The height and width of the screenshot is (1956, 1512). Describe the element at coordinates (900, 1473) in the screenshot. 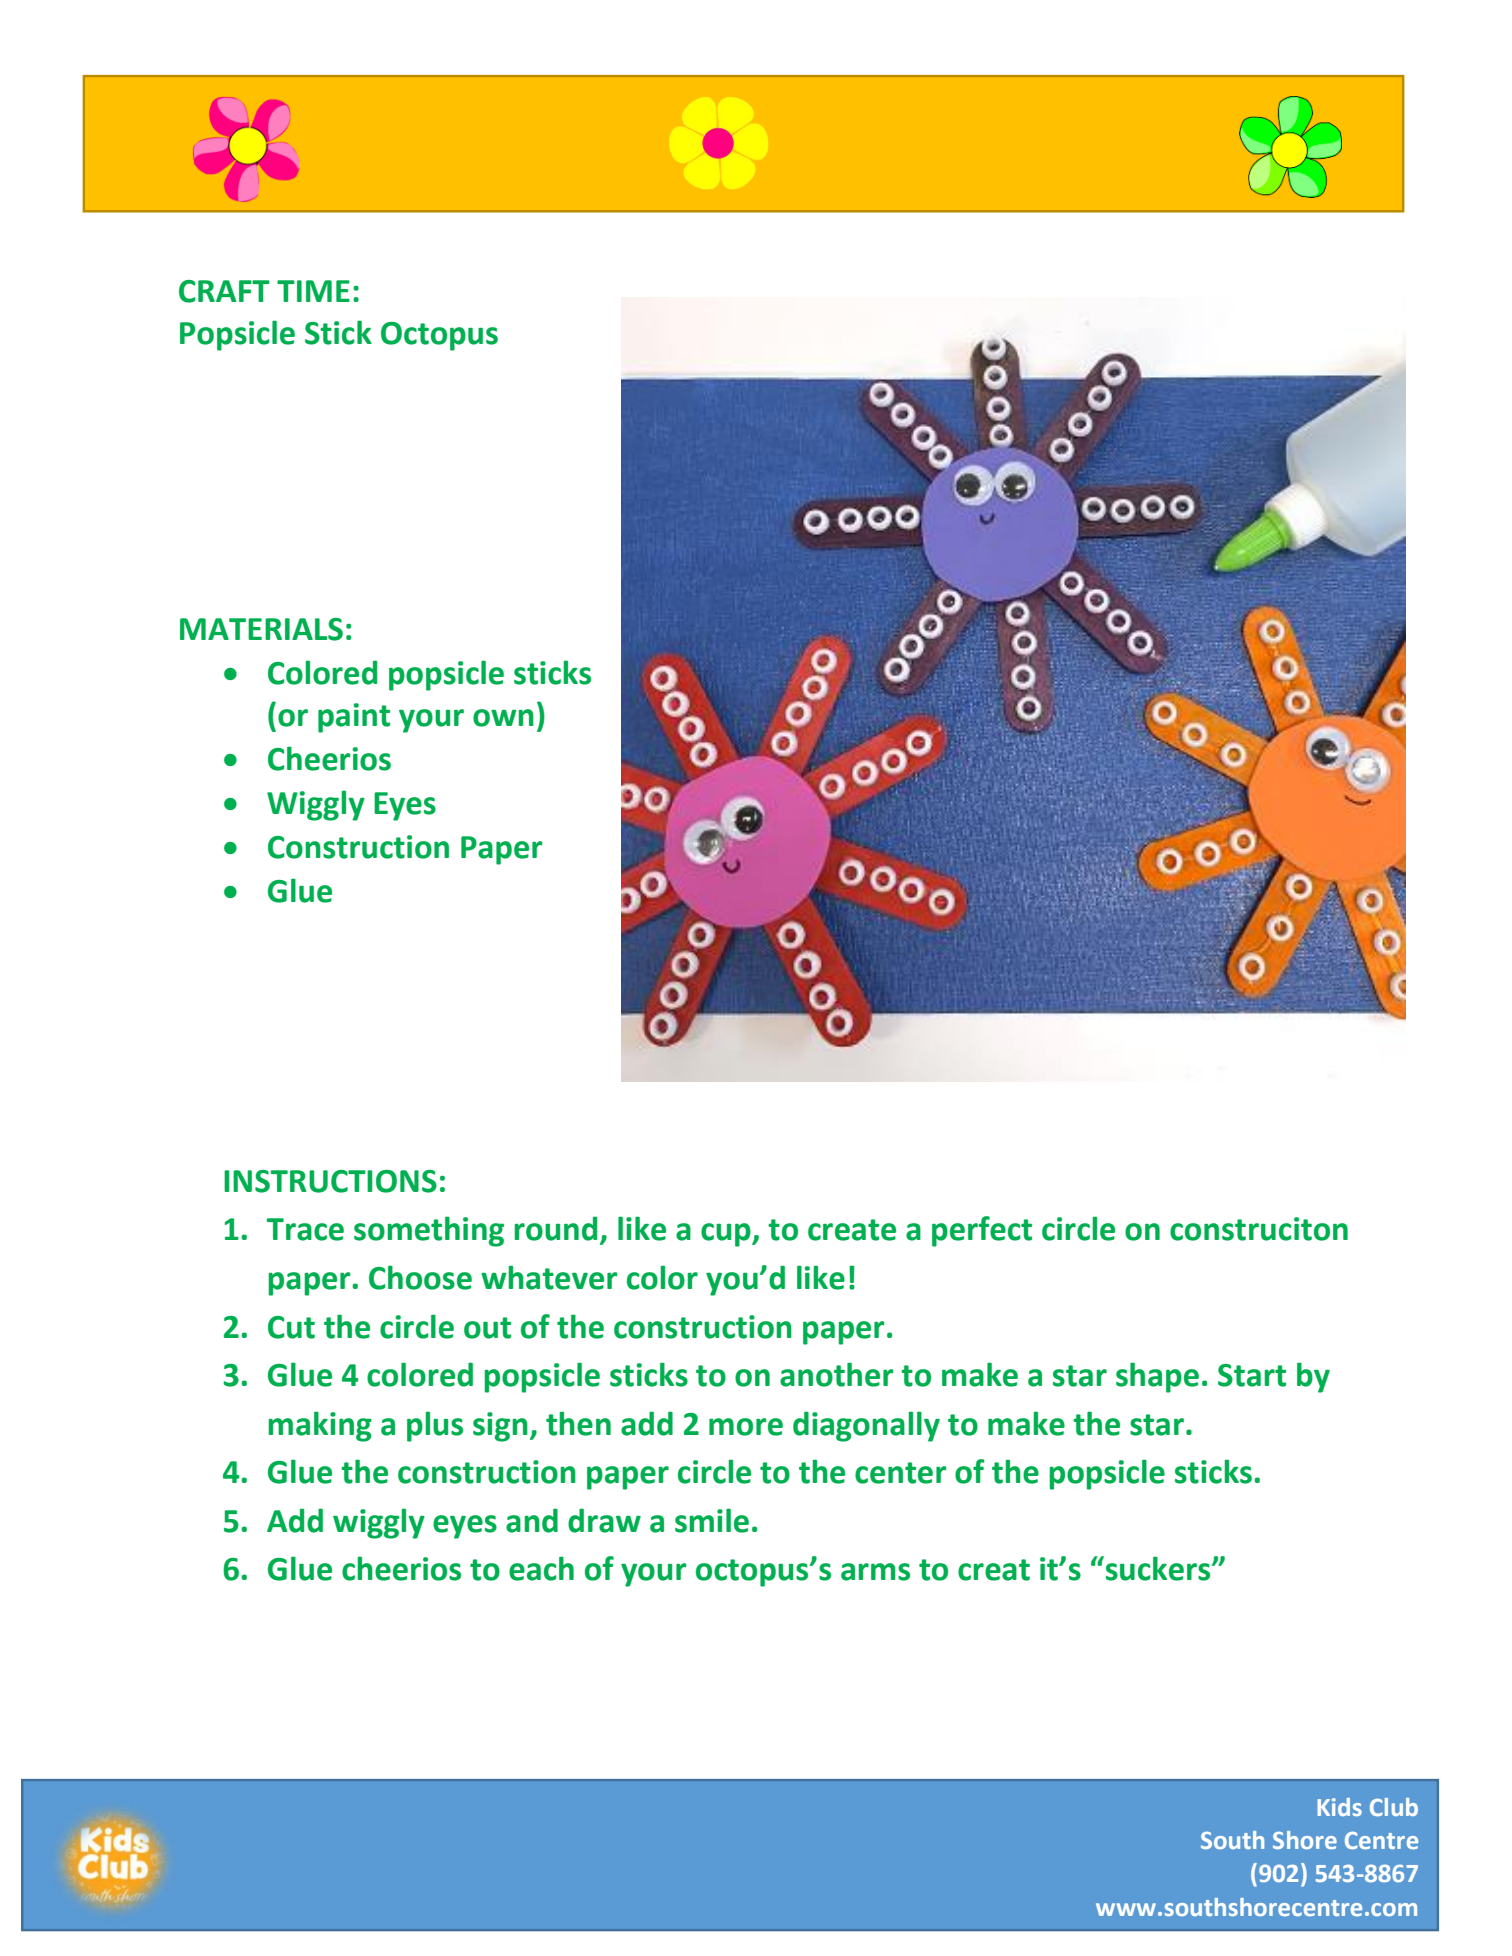

I see `center` at that location.
